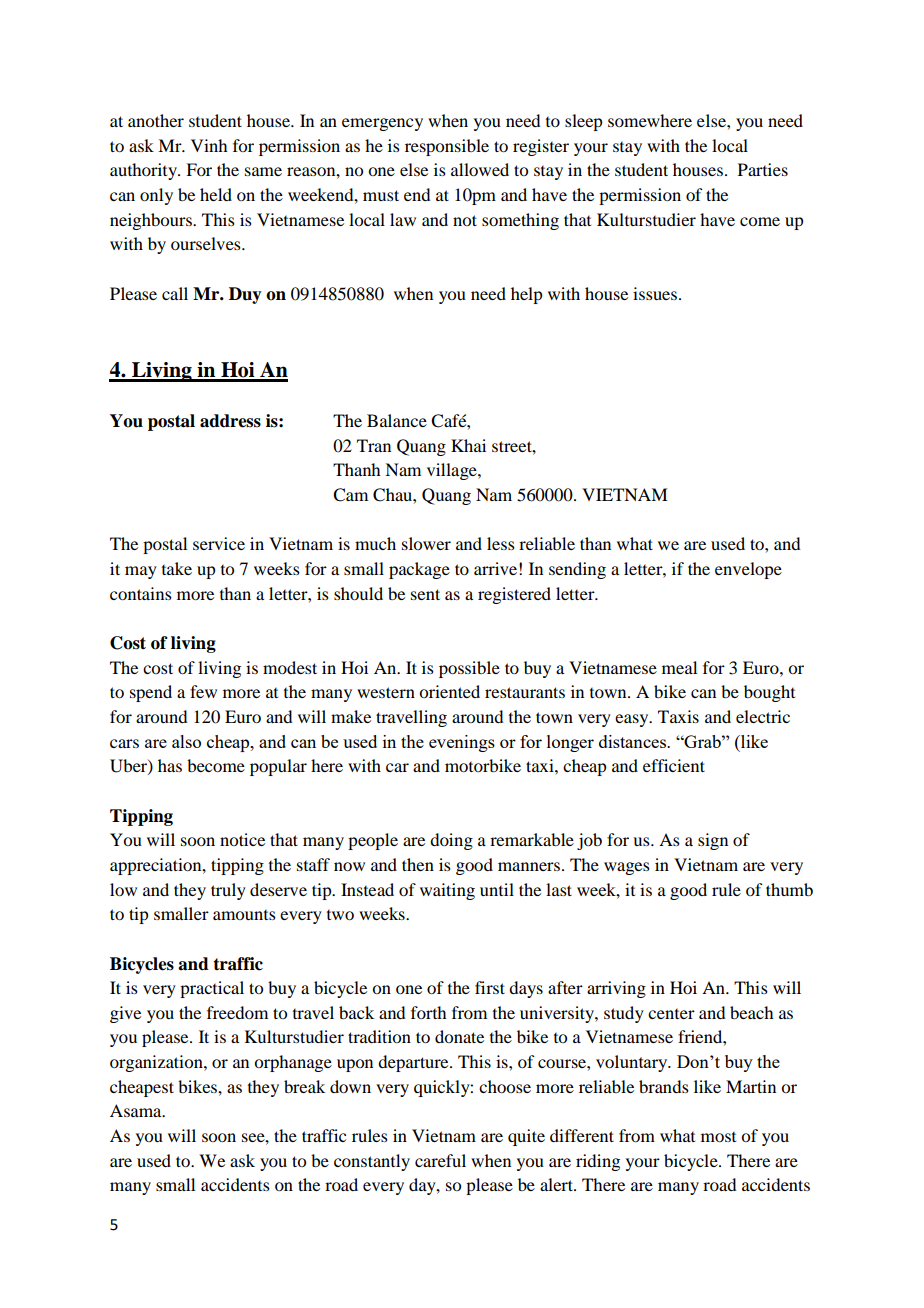 Image resolution: width=924 pixels, height=1308 pixels. What do you see at coordinates (216, 194) in the screenshot?
I see `held` at bounding box center [216, 194].
